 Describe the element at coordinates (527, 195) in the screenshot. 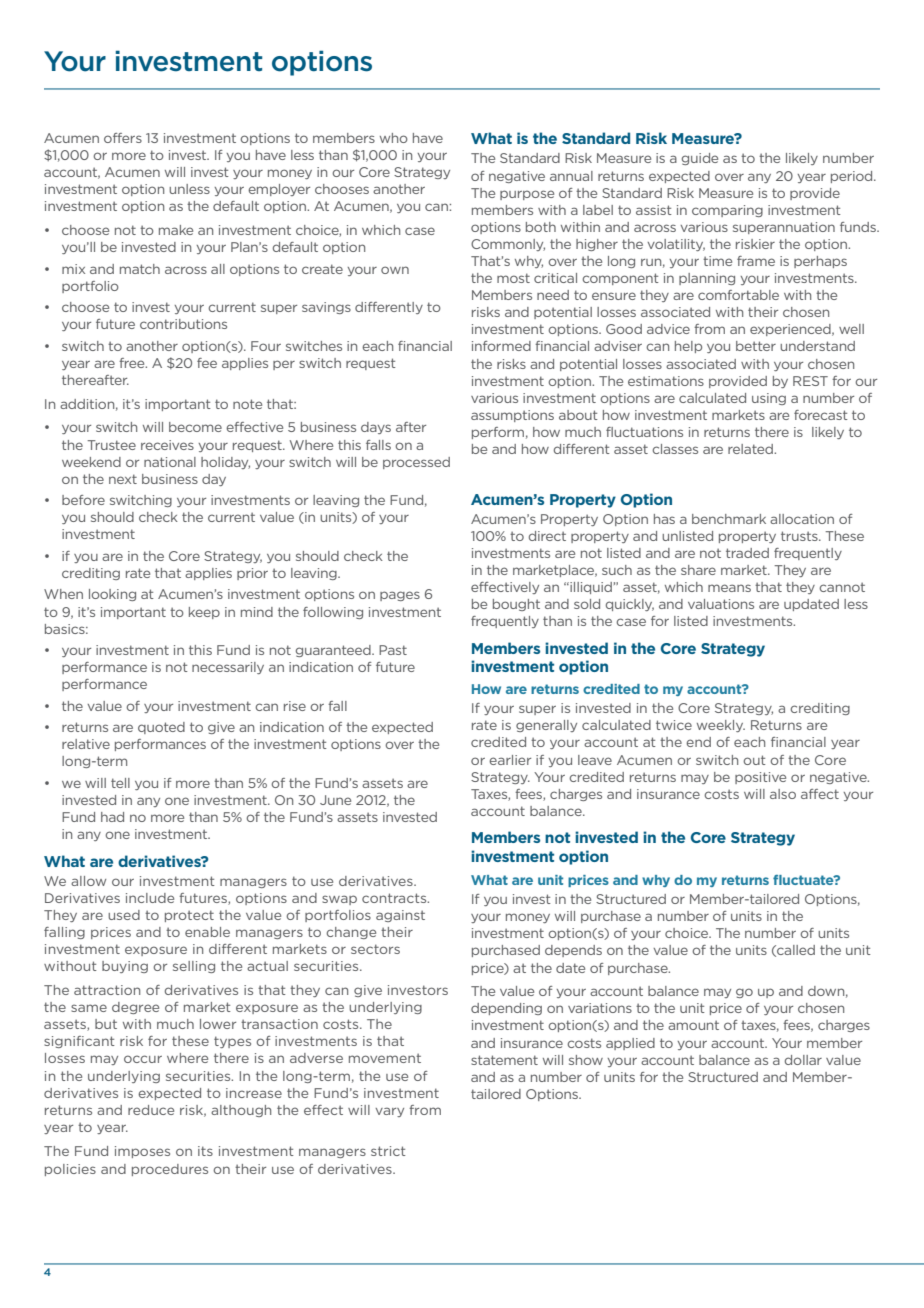

I see `purpose` at that location.
